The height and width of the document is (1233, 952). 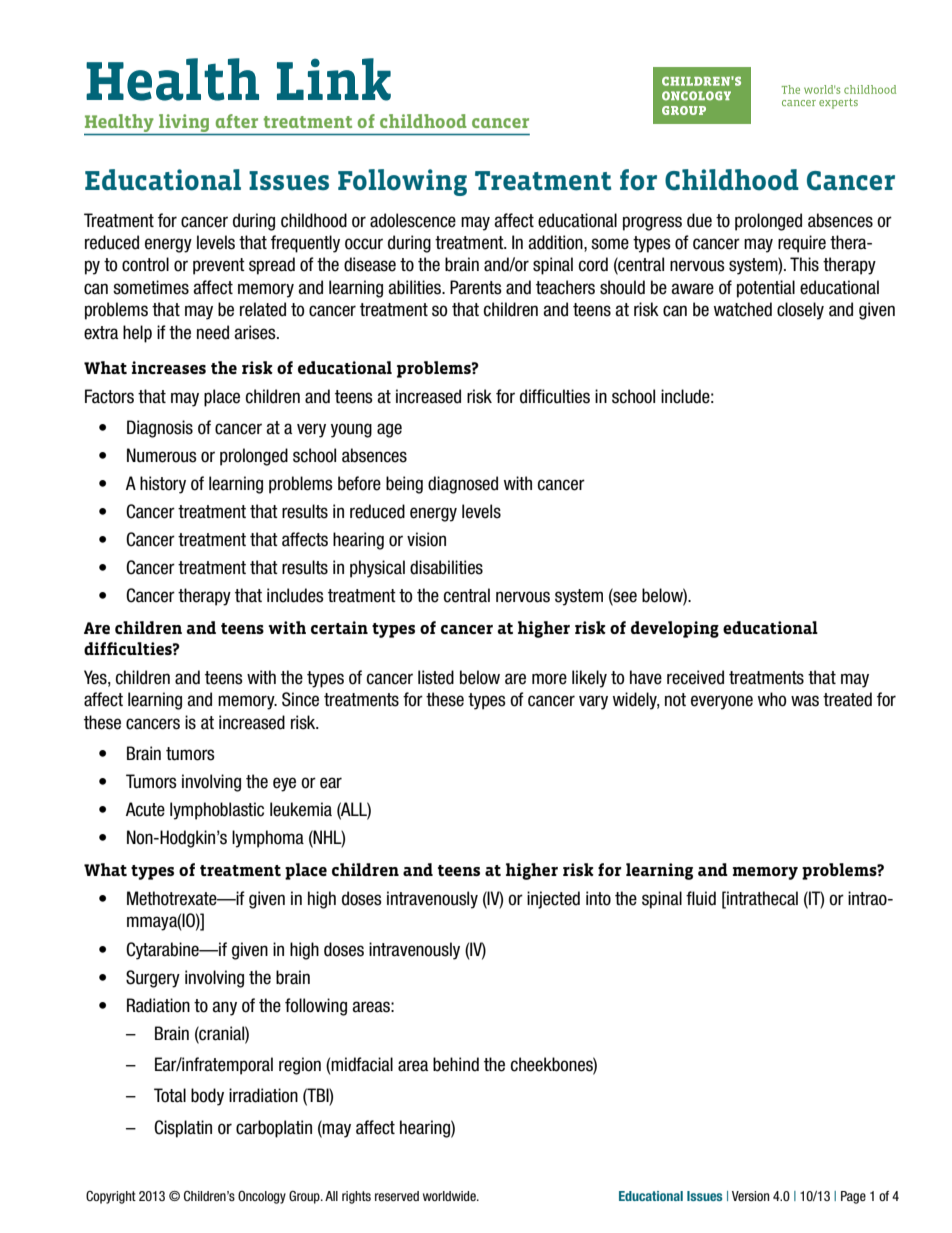 What do you see at coordinates (772, 699) in the document?
I see `who` at bounding box center [772, 699].
